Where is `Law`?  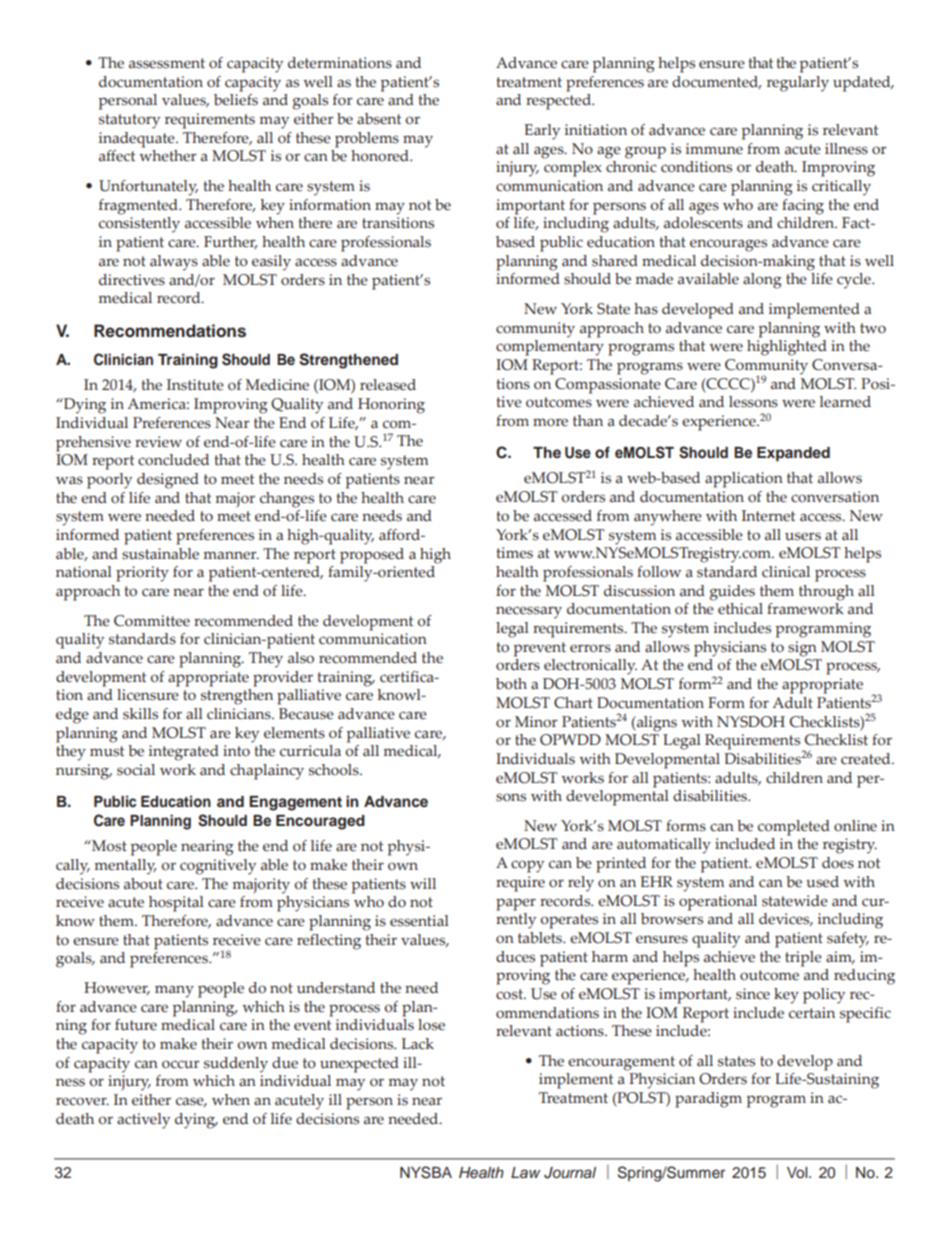 Law is located at coordinates (525, 1172).
